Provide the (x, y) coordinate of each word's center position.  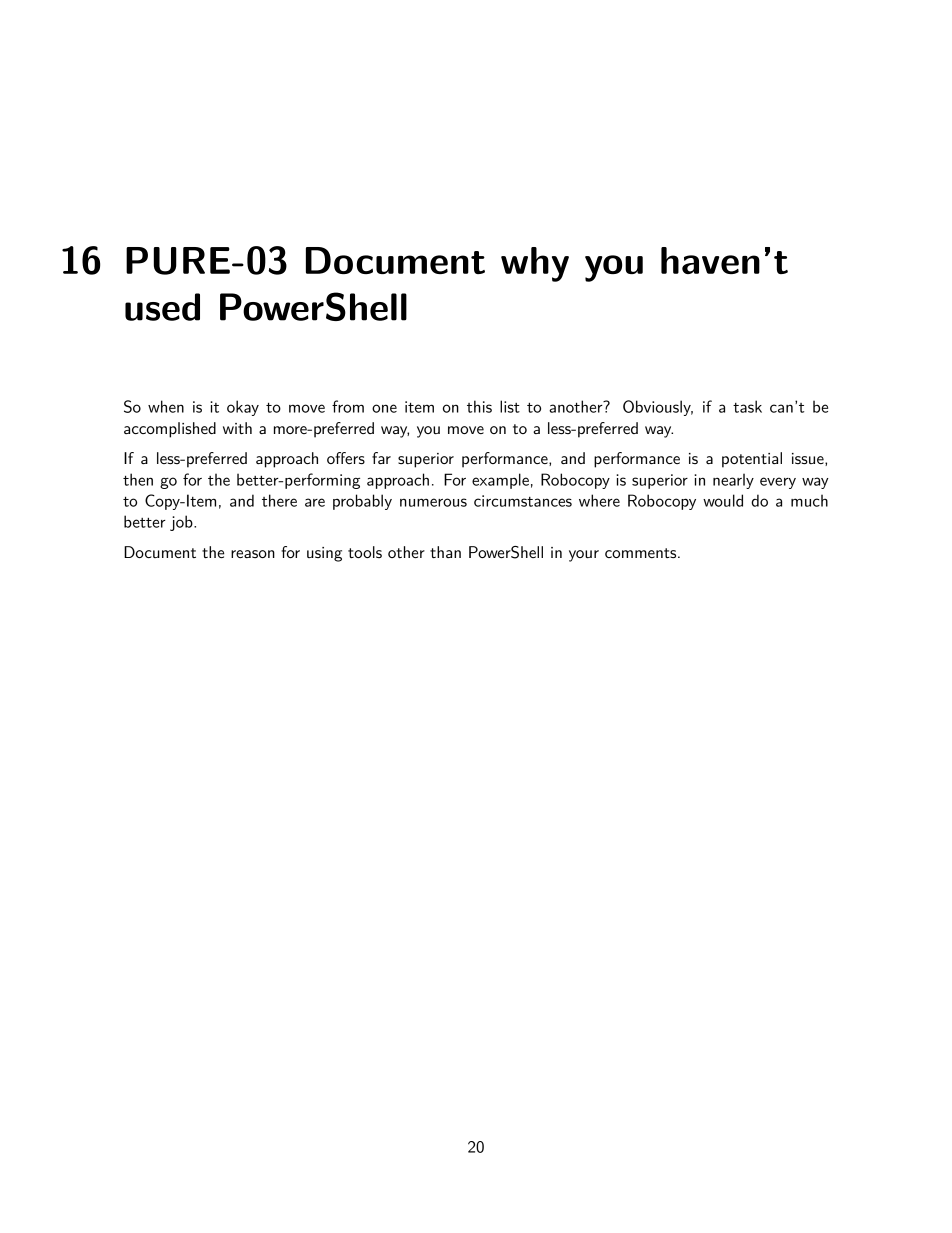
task (747, 406)
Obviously (658, 408)
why (535, 264)
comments (642, 553)
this (479, 406)
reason (253, 554)
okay (243, 408)
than (445, 552)
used (162, 307)
